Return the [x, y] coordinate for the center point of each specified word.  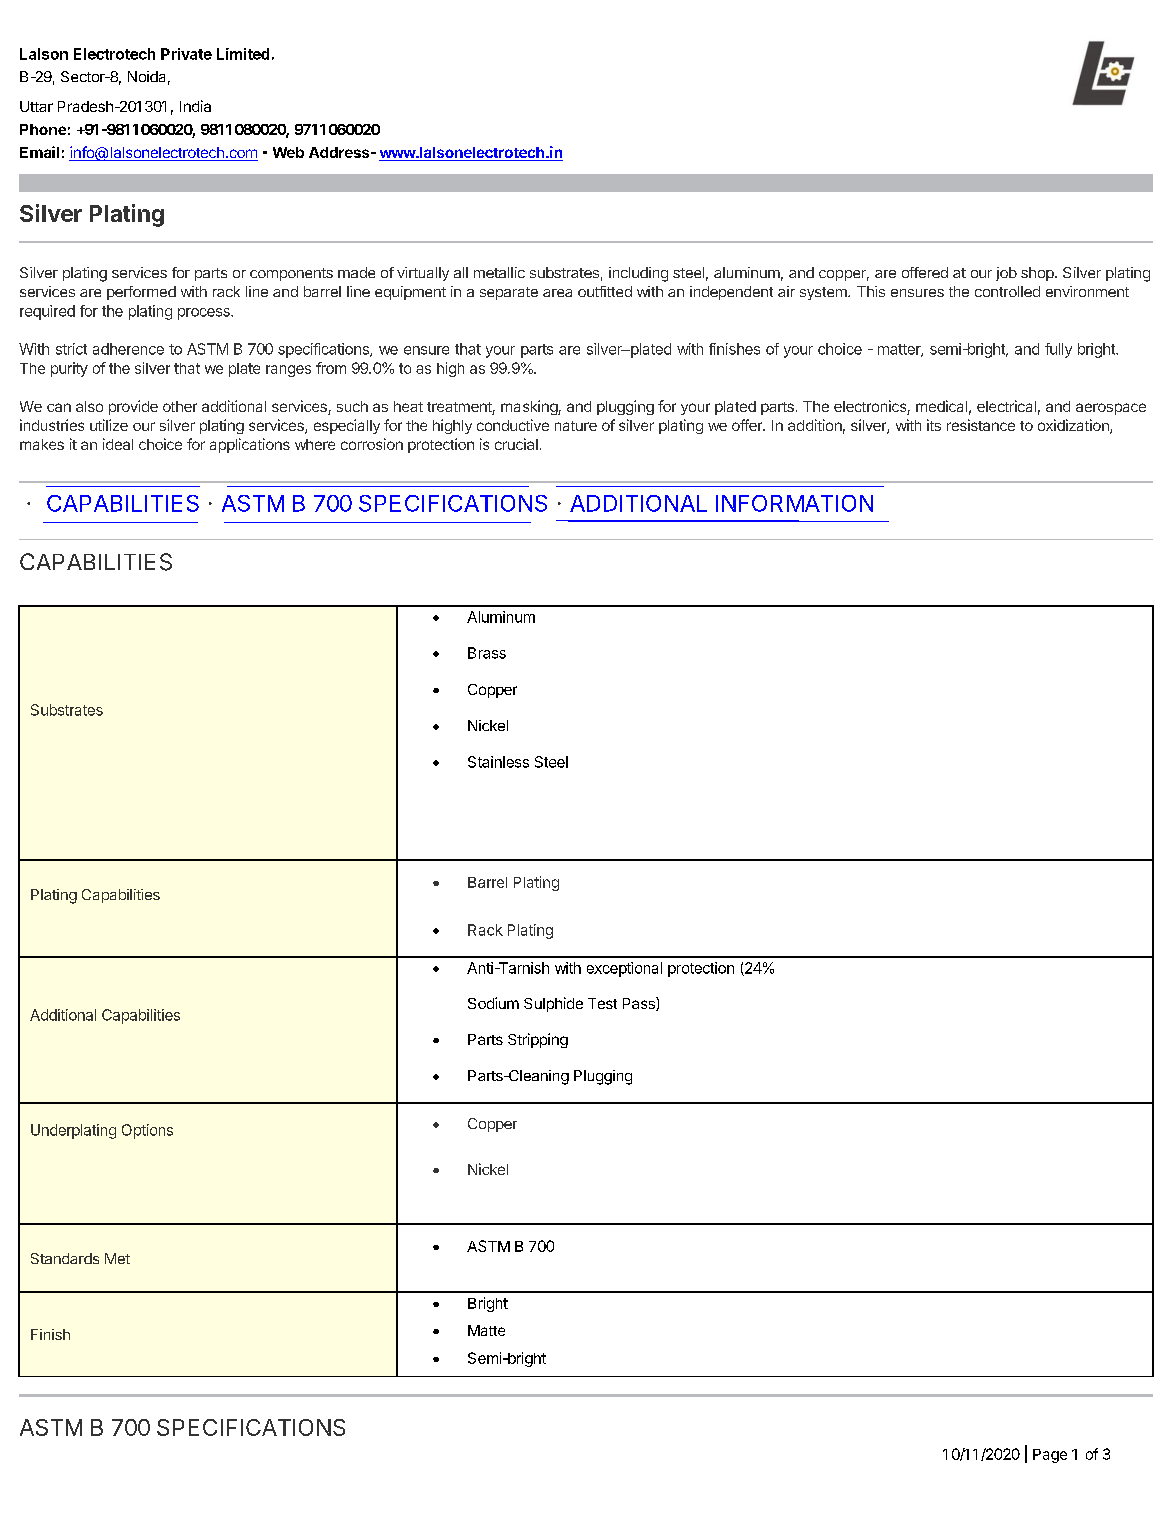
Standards [65, 1258]
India [195, 106]
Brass [487, 653]
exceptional [624, 969]
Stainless [498, 762]
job [1006, 274]
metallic [499, 272]
